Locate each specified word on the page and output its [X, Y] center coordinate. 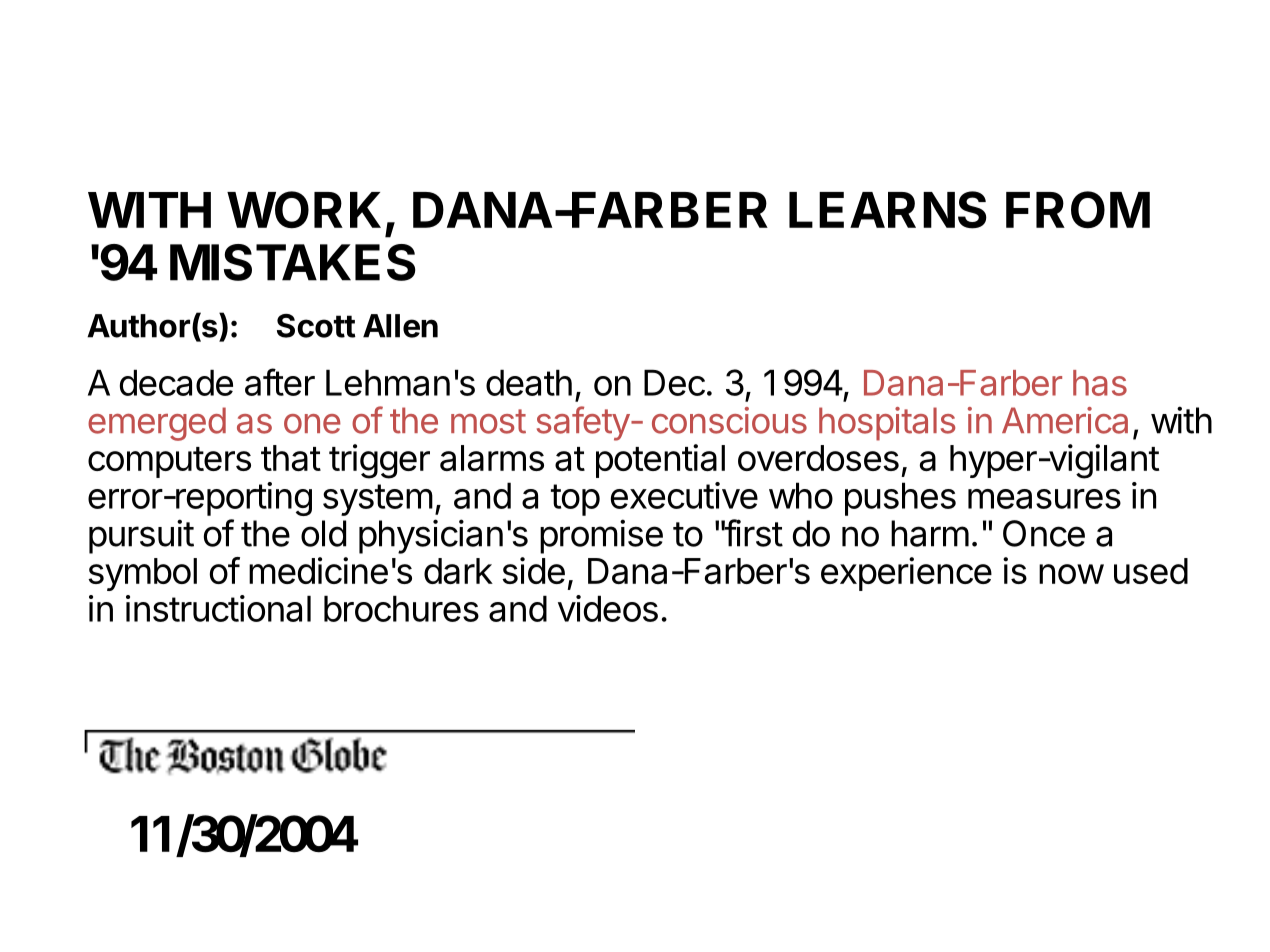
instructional [218, 608]
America [1065, 420]
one [312, 424]
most [488, 421]
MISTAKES [293, 262]
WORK [304, 210]
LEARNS [888, 210]
